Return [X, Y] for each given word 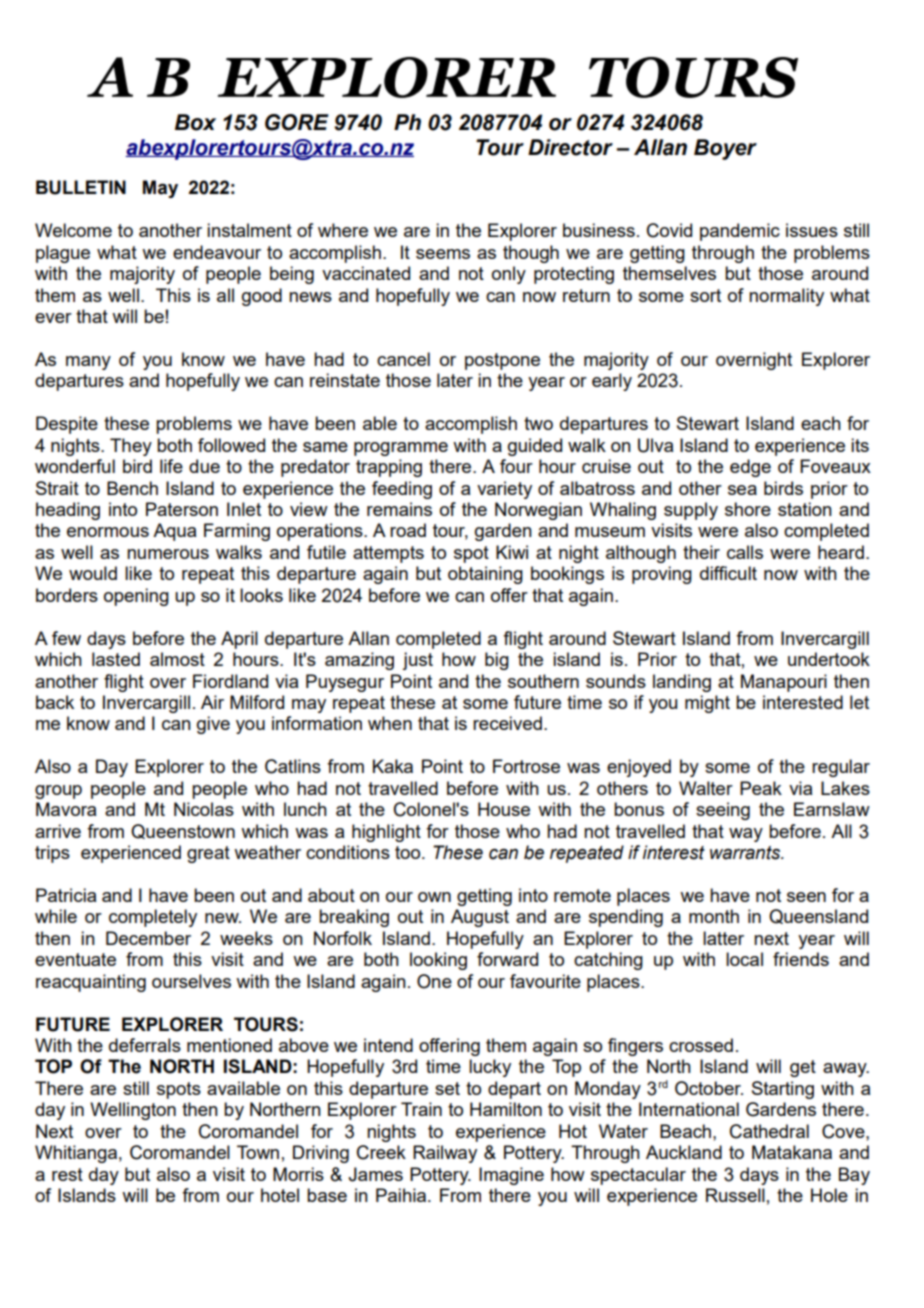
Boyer [725, 149]
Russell [735, 1195]
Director [570, 147]
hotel [280, 1195]
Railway [445, 1154]
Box [195, 122]
